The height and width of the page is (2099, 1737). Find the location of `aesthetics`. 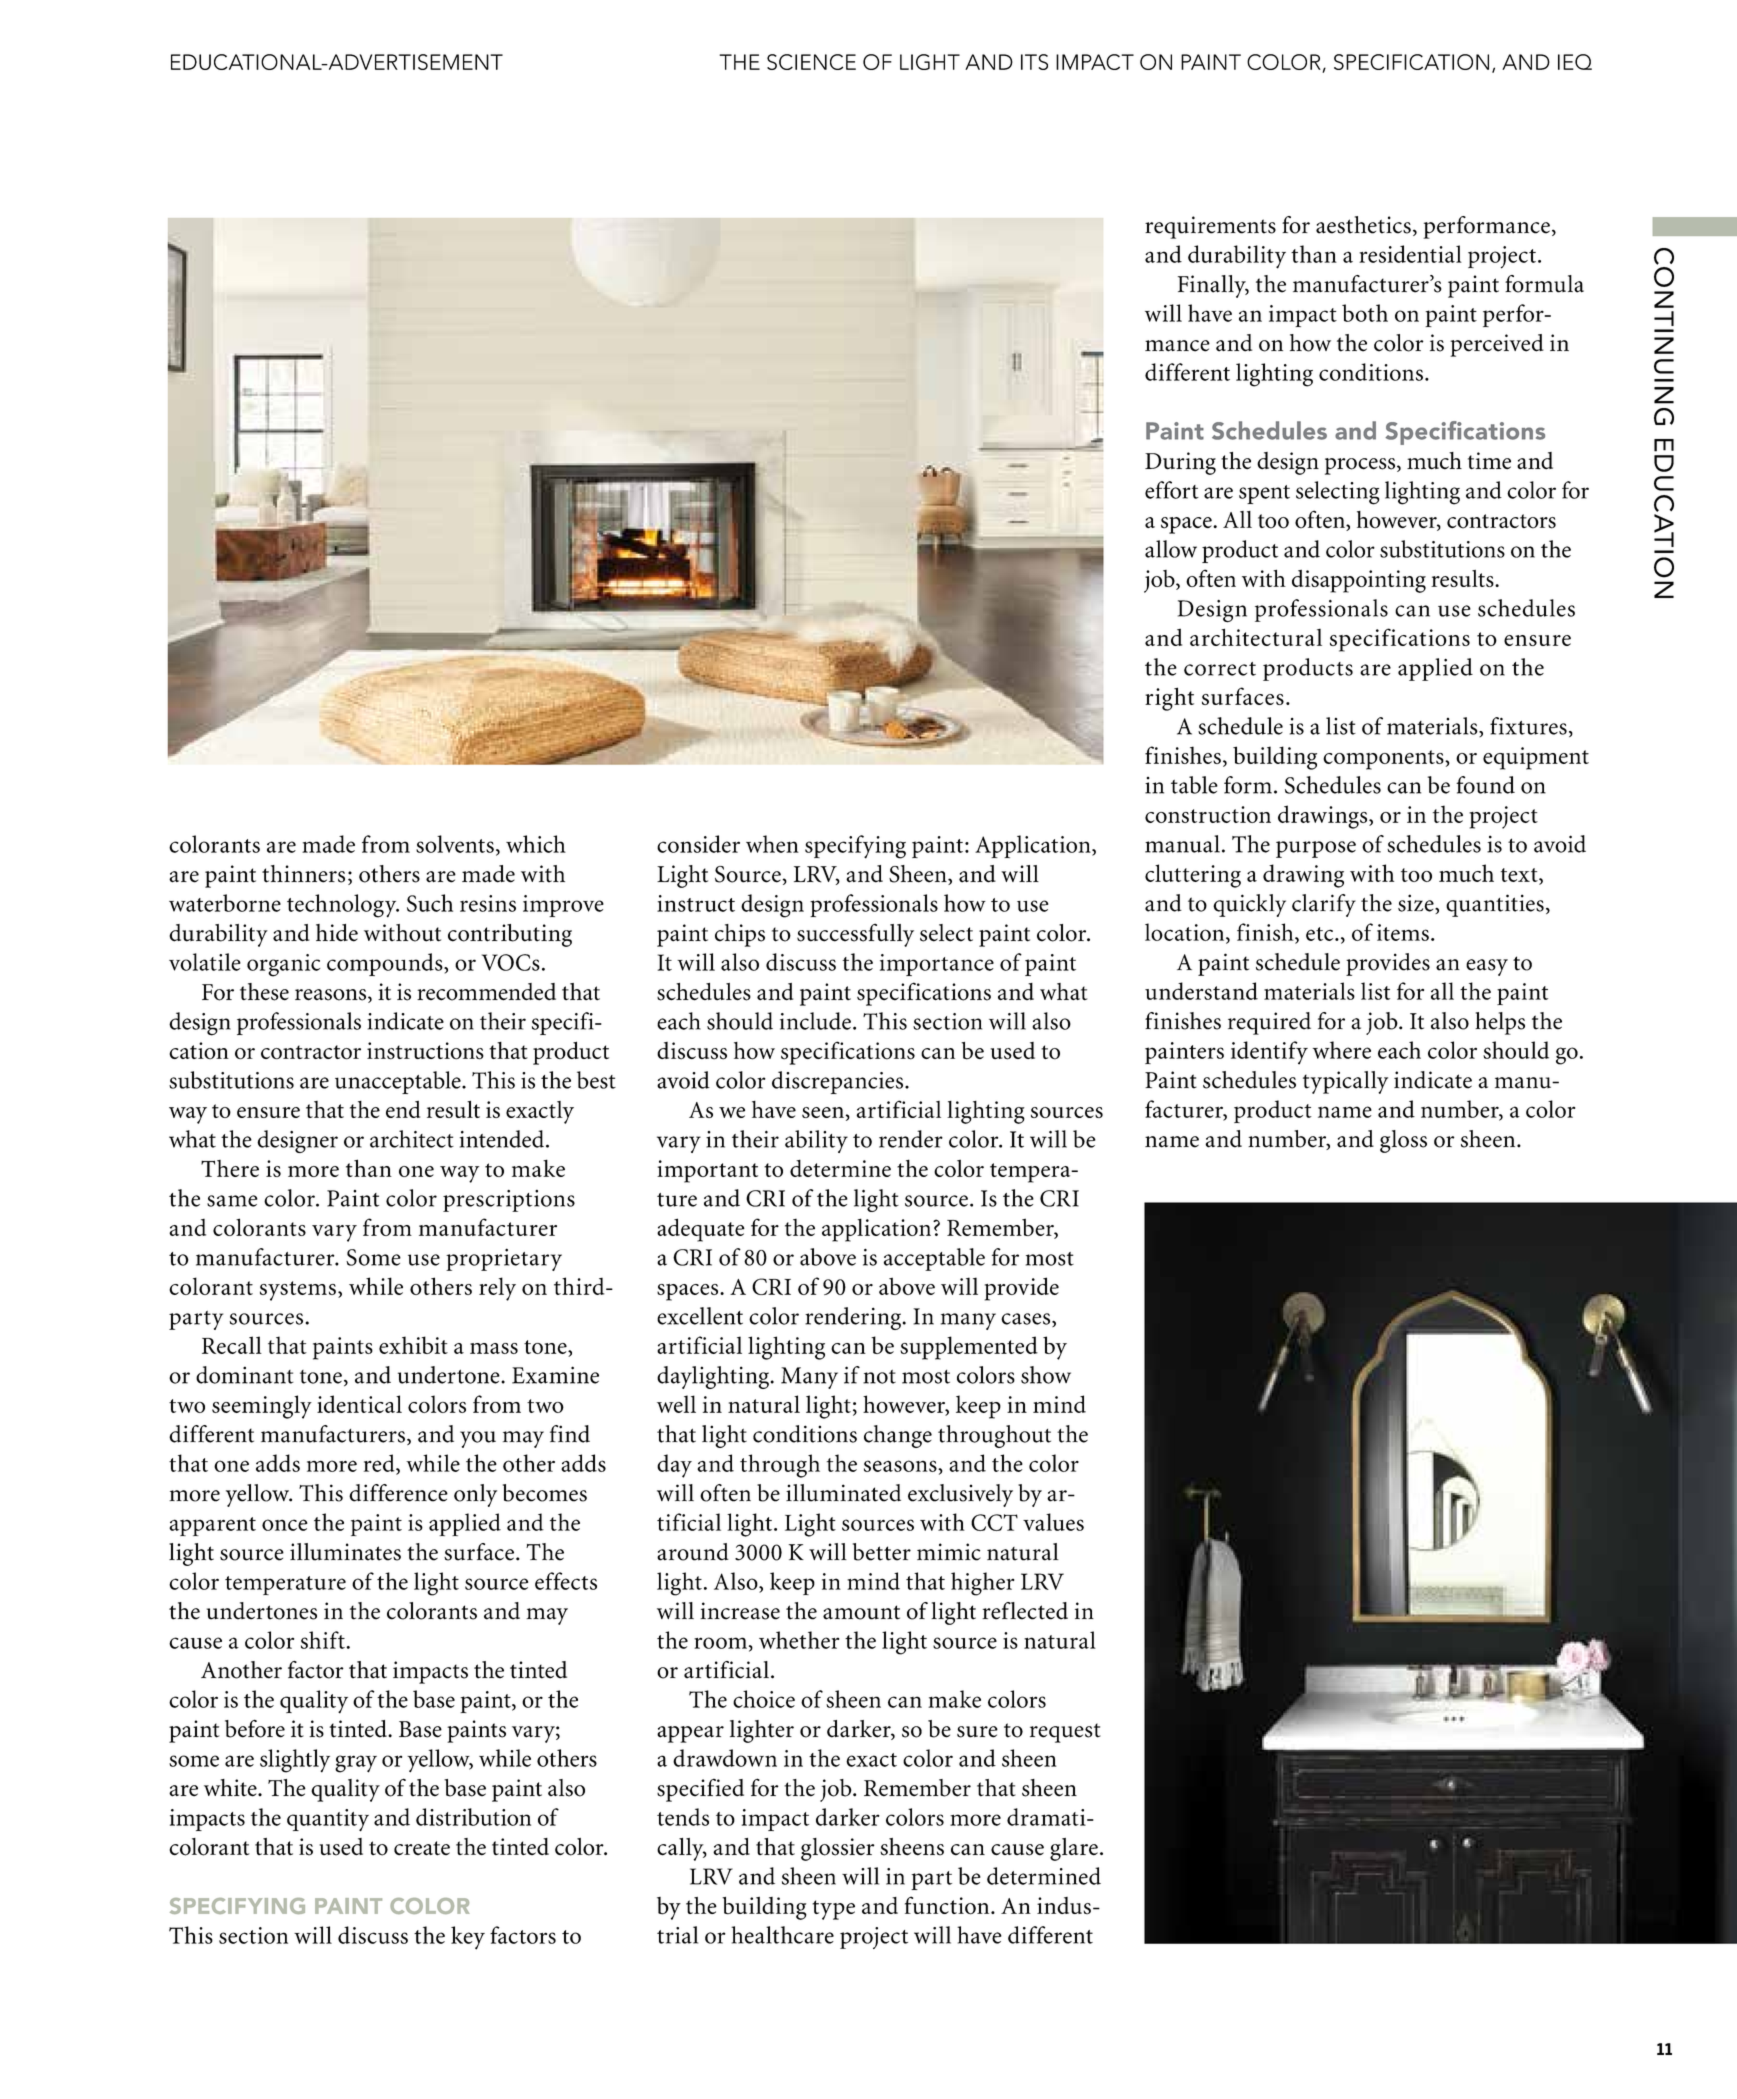

aesthetics is located at coordinates (1363, 225).
